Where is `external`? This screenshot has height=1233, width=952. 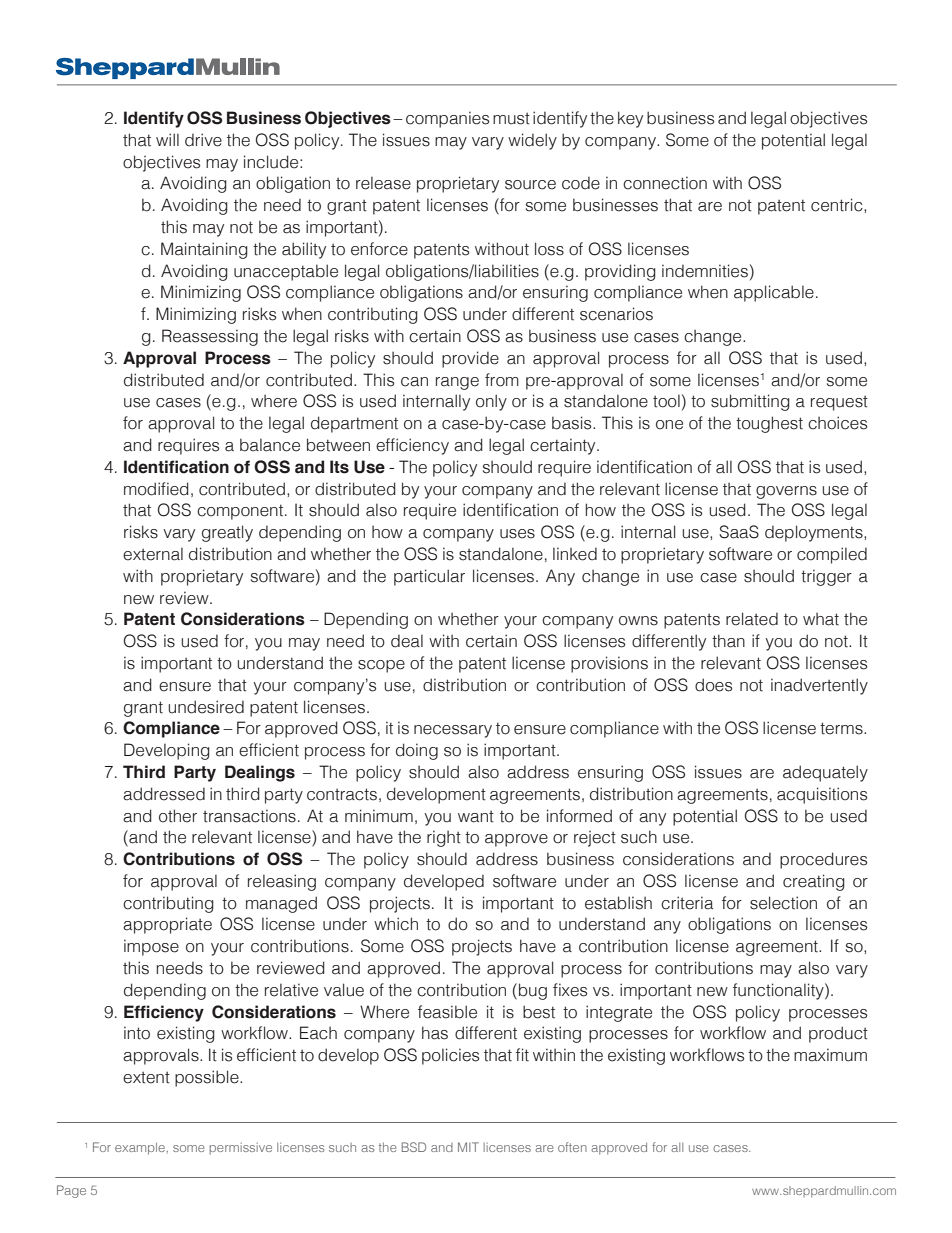 external is located at coordinates (153, 554).
